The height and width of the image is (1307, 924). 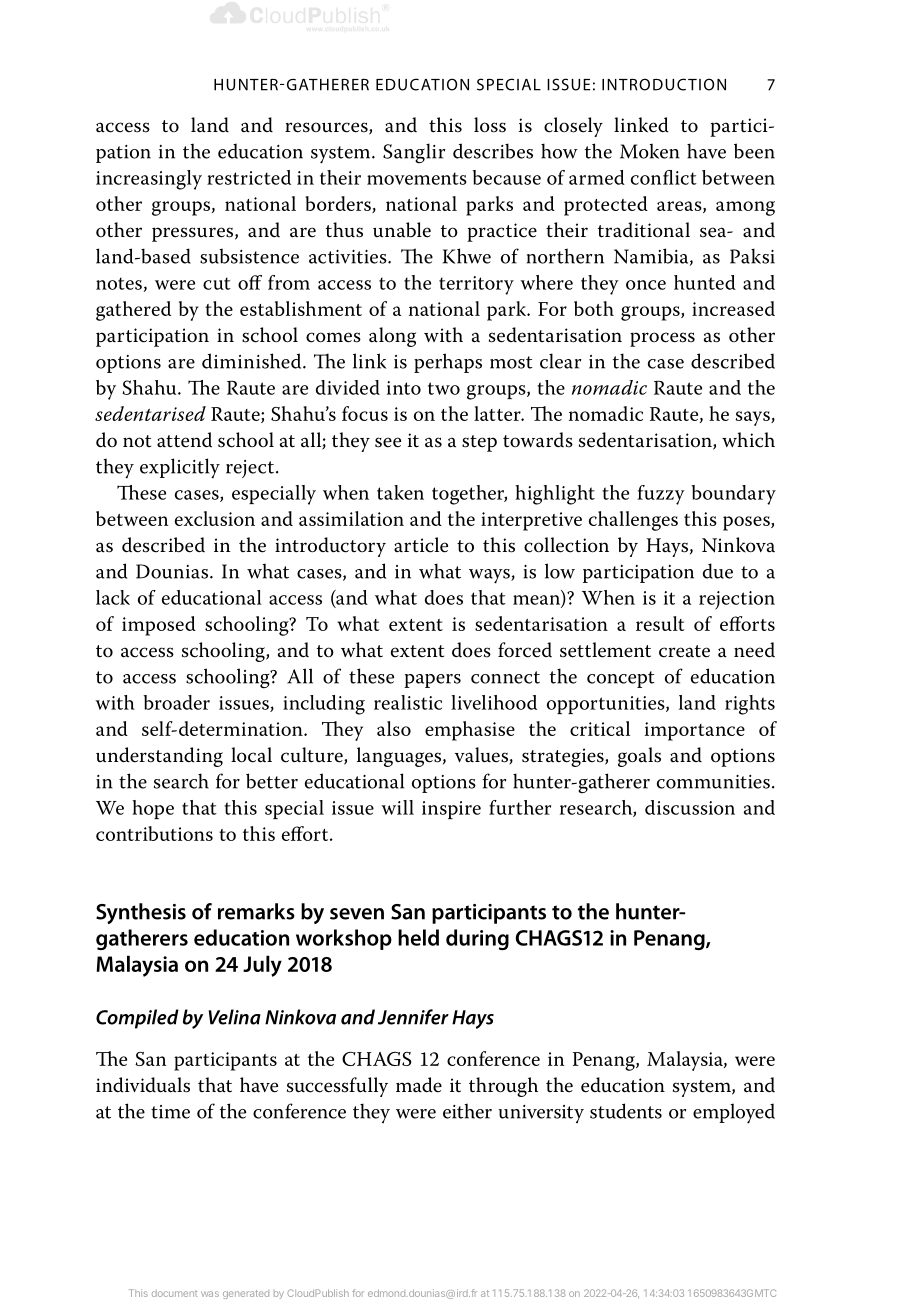 What do you see at coordinates (174, 1293) in the image?
I see `document` at bounding box center [174, 1293].
